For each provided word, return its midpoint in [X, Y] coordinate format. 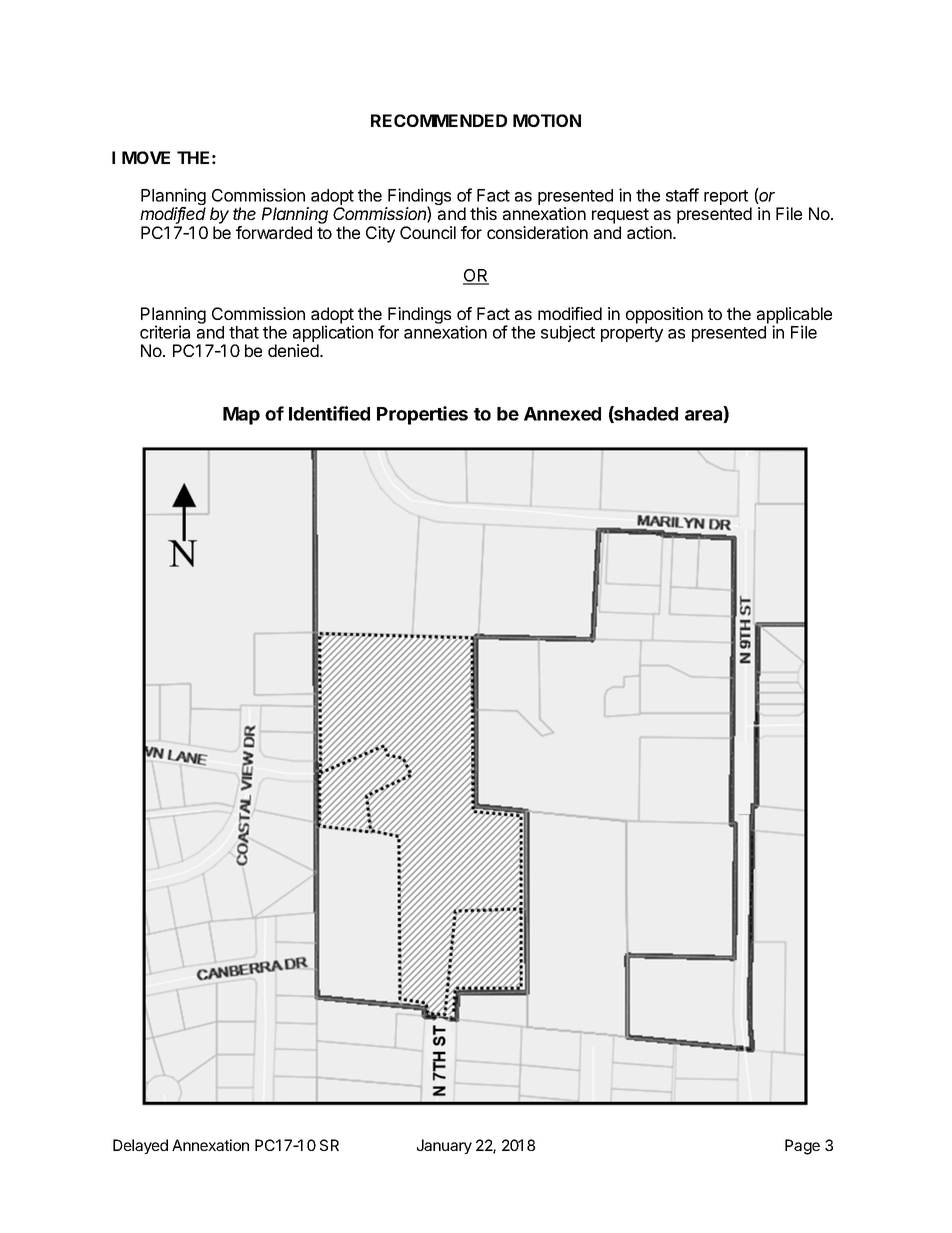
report [726, 197]
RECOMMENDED [439, 120]
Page [802, 1147]
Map [241, 416]
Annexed [562, 414]
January [444, 1146]
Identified [329, 413]
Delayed [140, 1146]
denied [294, 350]
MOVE [146, 157]
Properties [422, 415]
